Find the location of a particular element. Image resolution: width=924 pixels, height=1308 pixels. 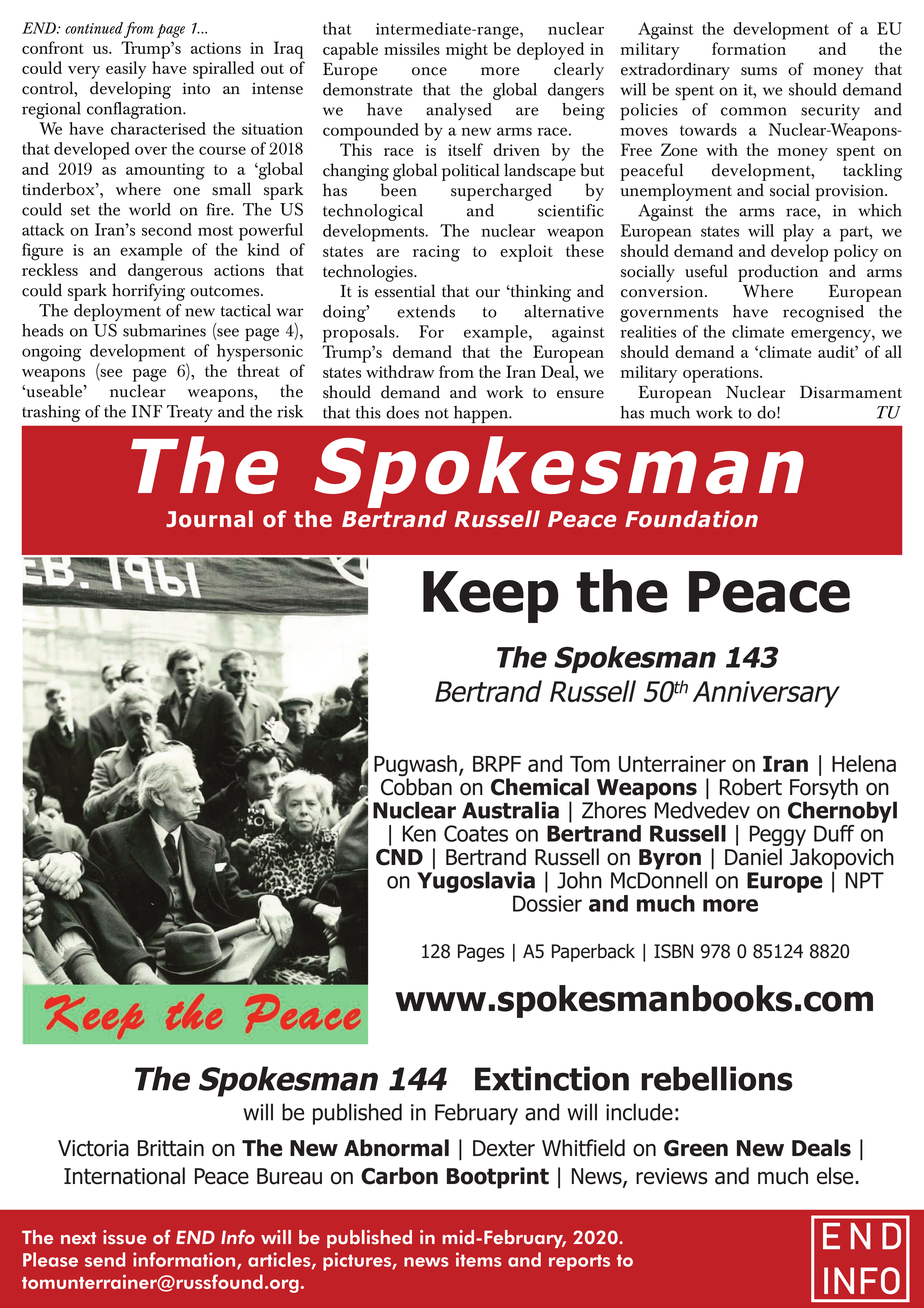

ISBN is located at coordinates (673, 951).
